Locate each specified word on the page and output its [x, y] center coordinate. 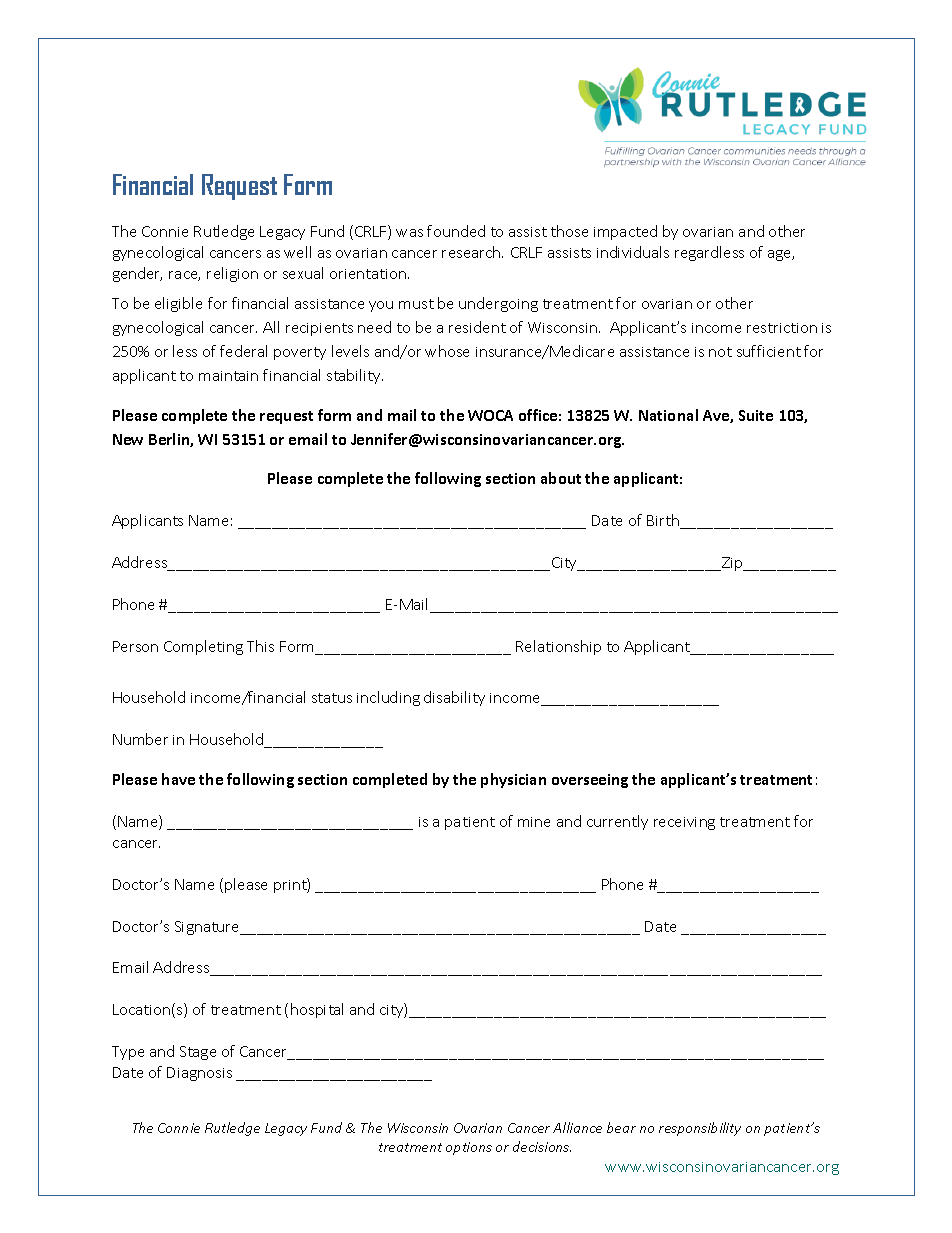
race [184, 276]
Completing [203, 647]
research [472, 252]
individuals [633, 252]
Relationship [558, 647]
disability [454, 698]
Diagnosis [199, 1074]
